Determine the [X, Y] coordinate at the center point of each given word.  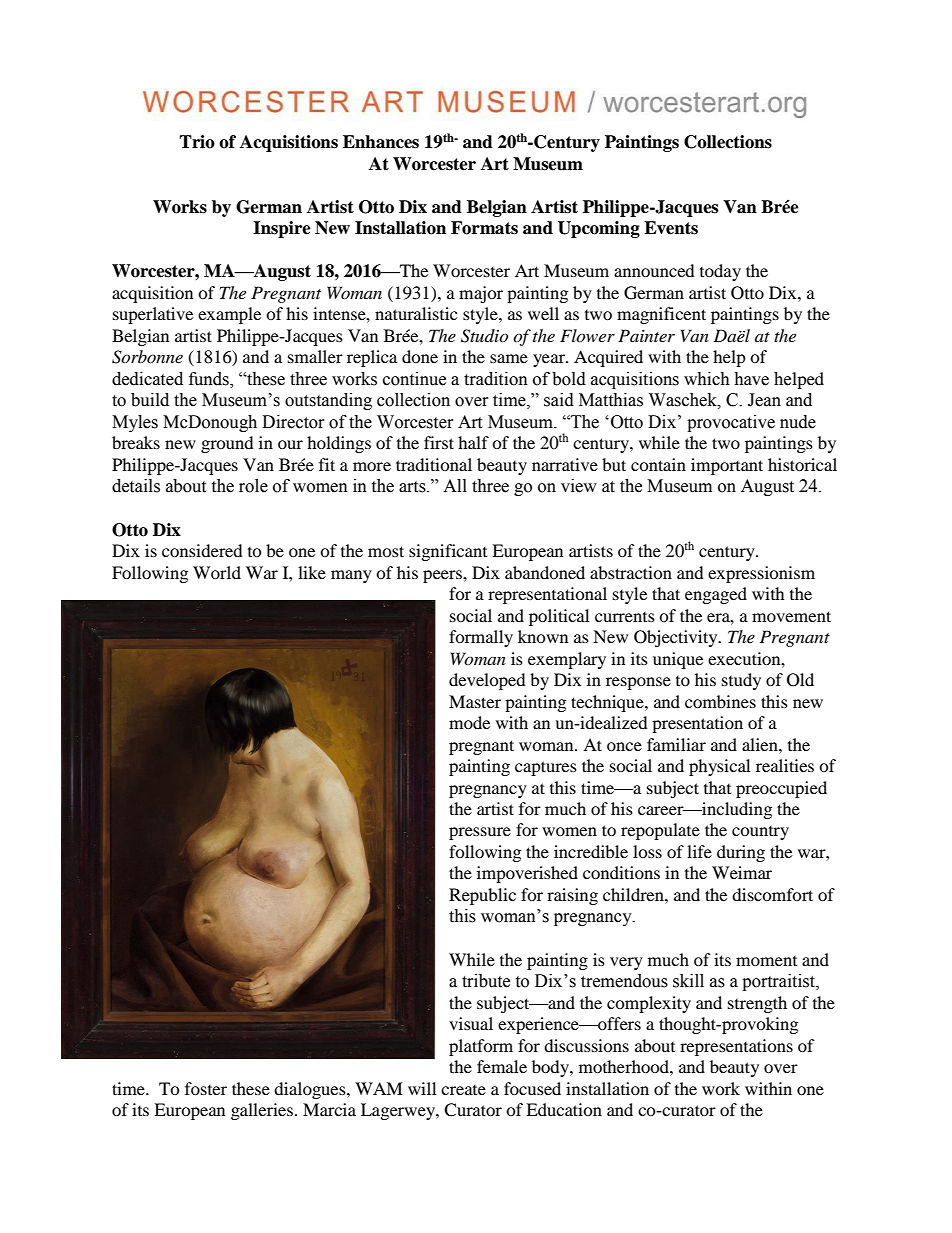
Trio [197, 142]
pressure [480, 833]
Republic [482, 896]
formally [481, 638]
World [217, 572]
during [741, 853]
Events [671, 228]
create [463, 1090]
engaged [716, 595]
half [473, 442]
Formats [484, 228]
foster [206, 1088]
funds [210, 380]
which [707, 379]
